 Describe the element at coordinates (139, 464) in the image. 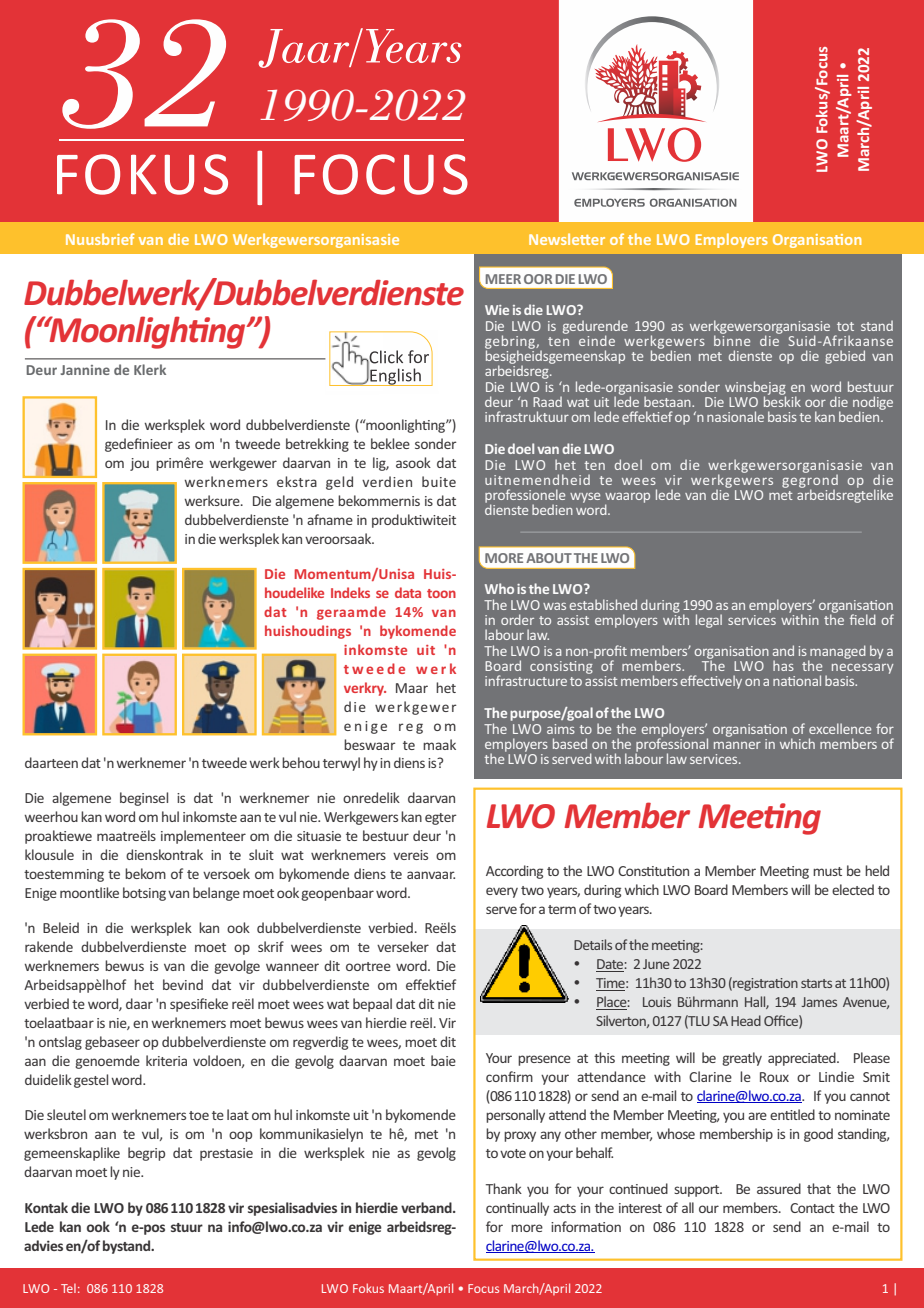

I see `jou` at that location.
